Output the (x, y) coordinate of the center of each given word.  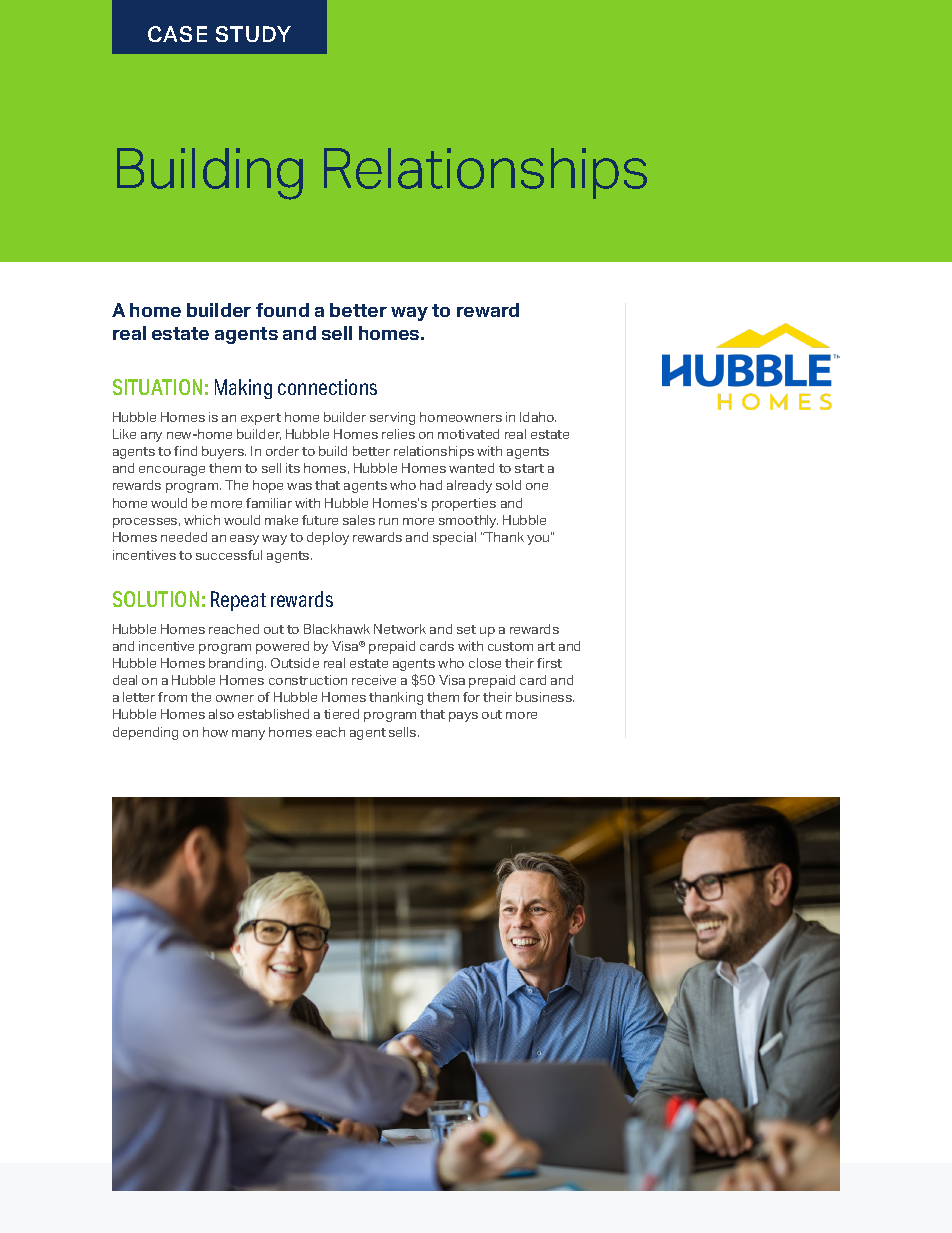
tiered (341, 714)
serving (392, 418)
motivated (468, 434)
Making (243, 389)
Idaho (538, 417)
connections (327, 387)
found (282, 310)
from (172, 697)
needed (184, 537)
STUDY (253, 34)
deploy (328, 538)
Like (124, 434)
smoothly (468, 521)
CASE (177, 34)
